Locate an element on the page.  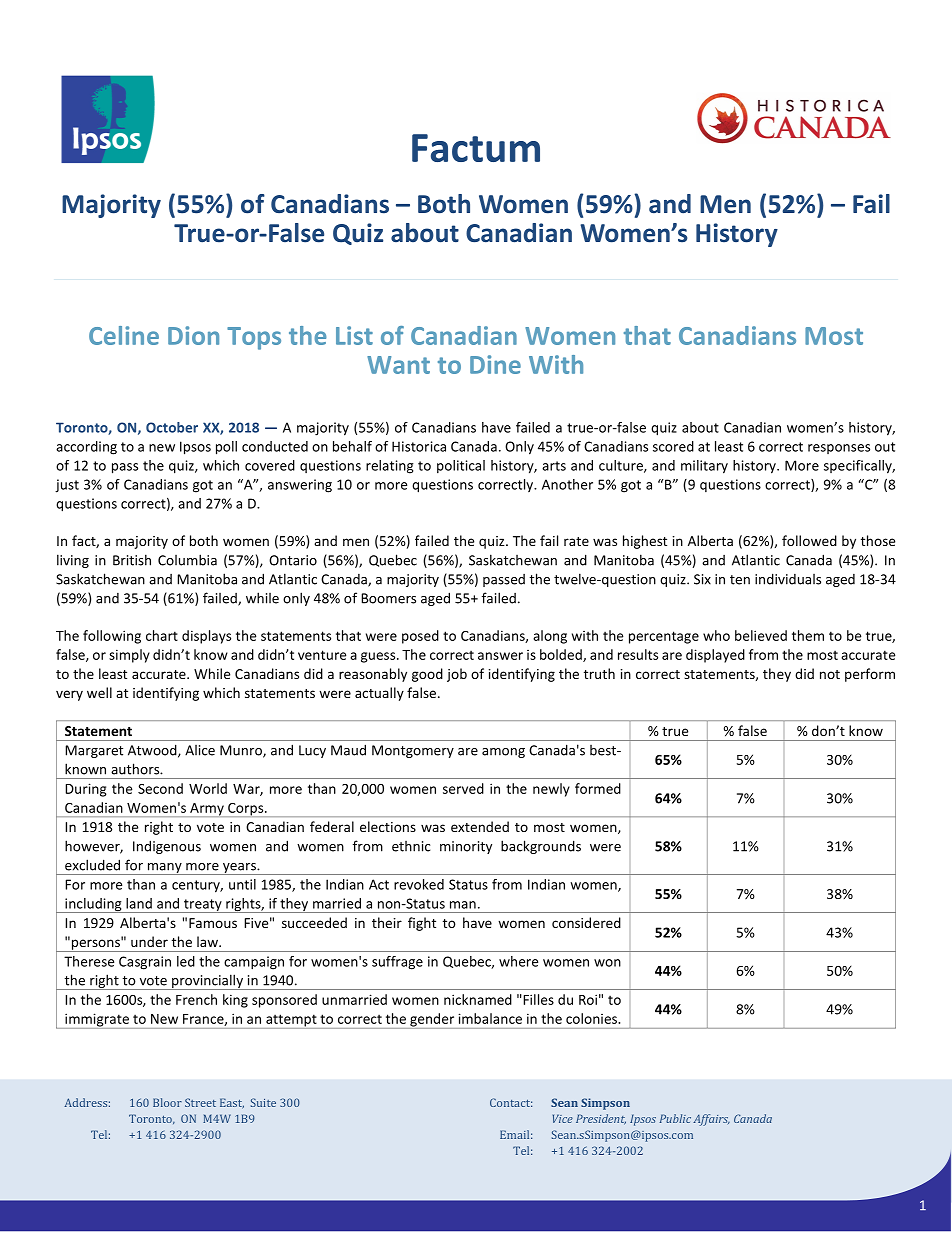
Vice is located at coordinates (563, 1118).
